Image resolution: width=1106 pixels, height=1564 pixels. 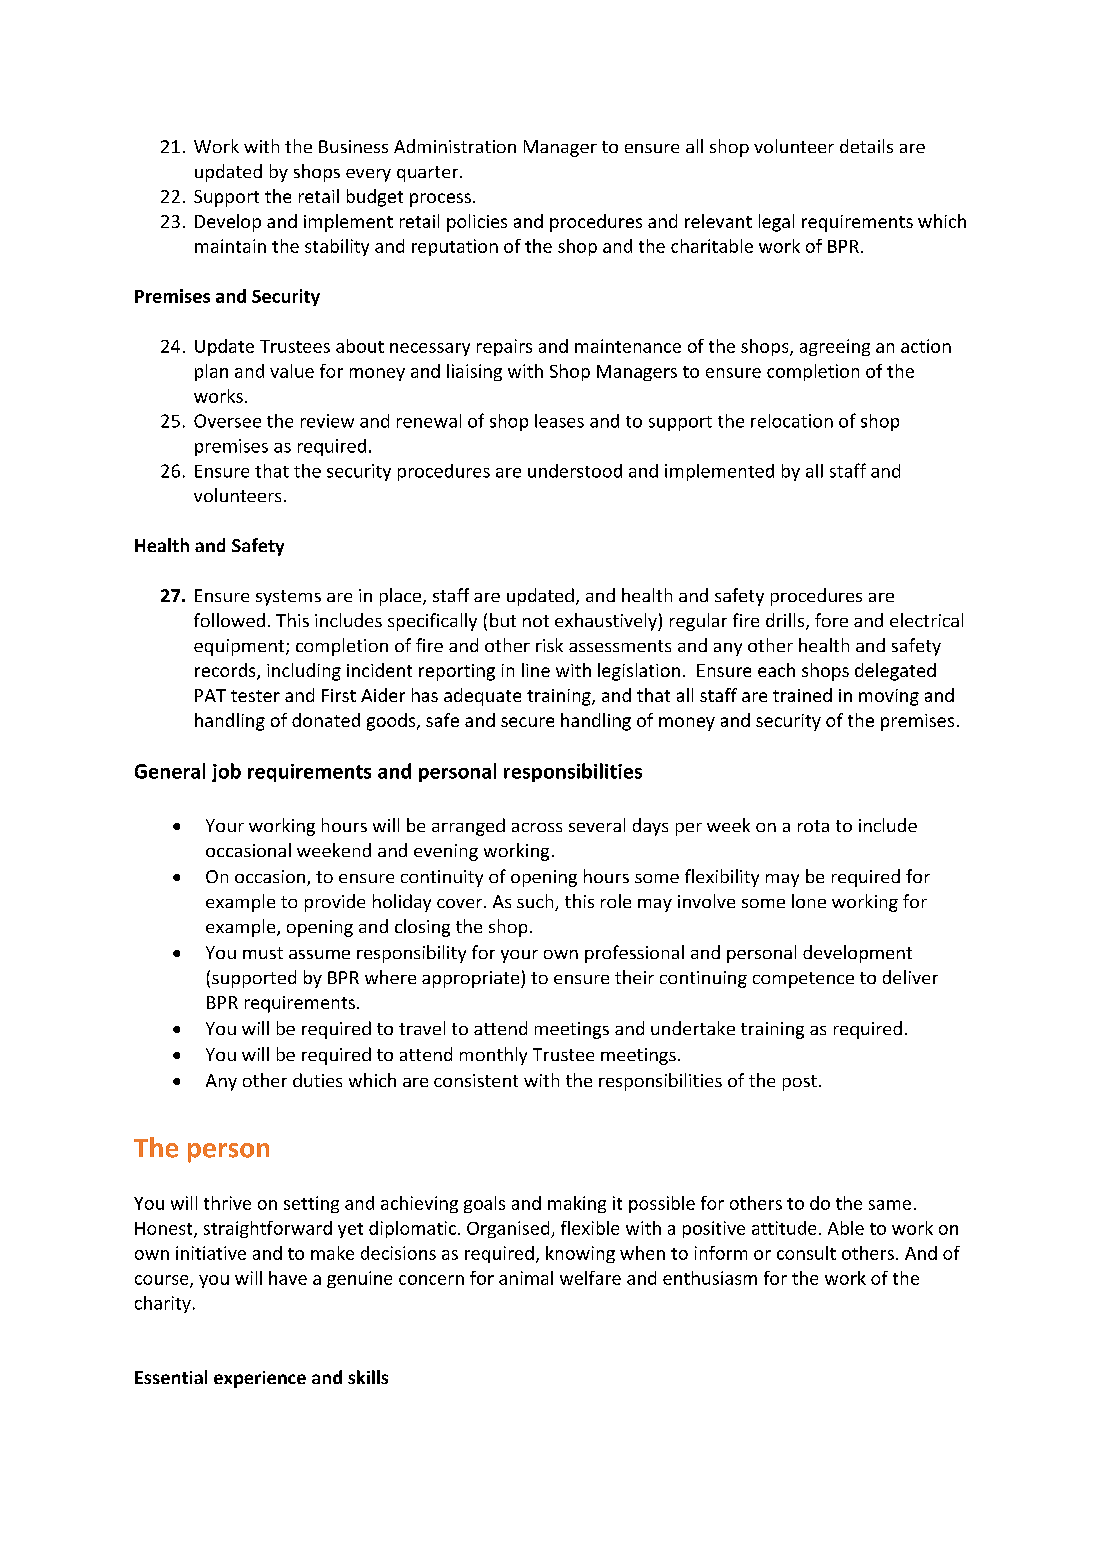 What do you see at coordinates (477, 223) in the document?
I see `policies` at bounding box center [477, 223].
